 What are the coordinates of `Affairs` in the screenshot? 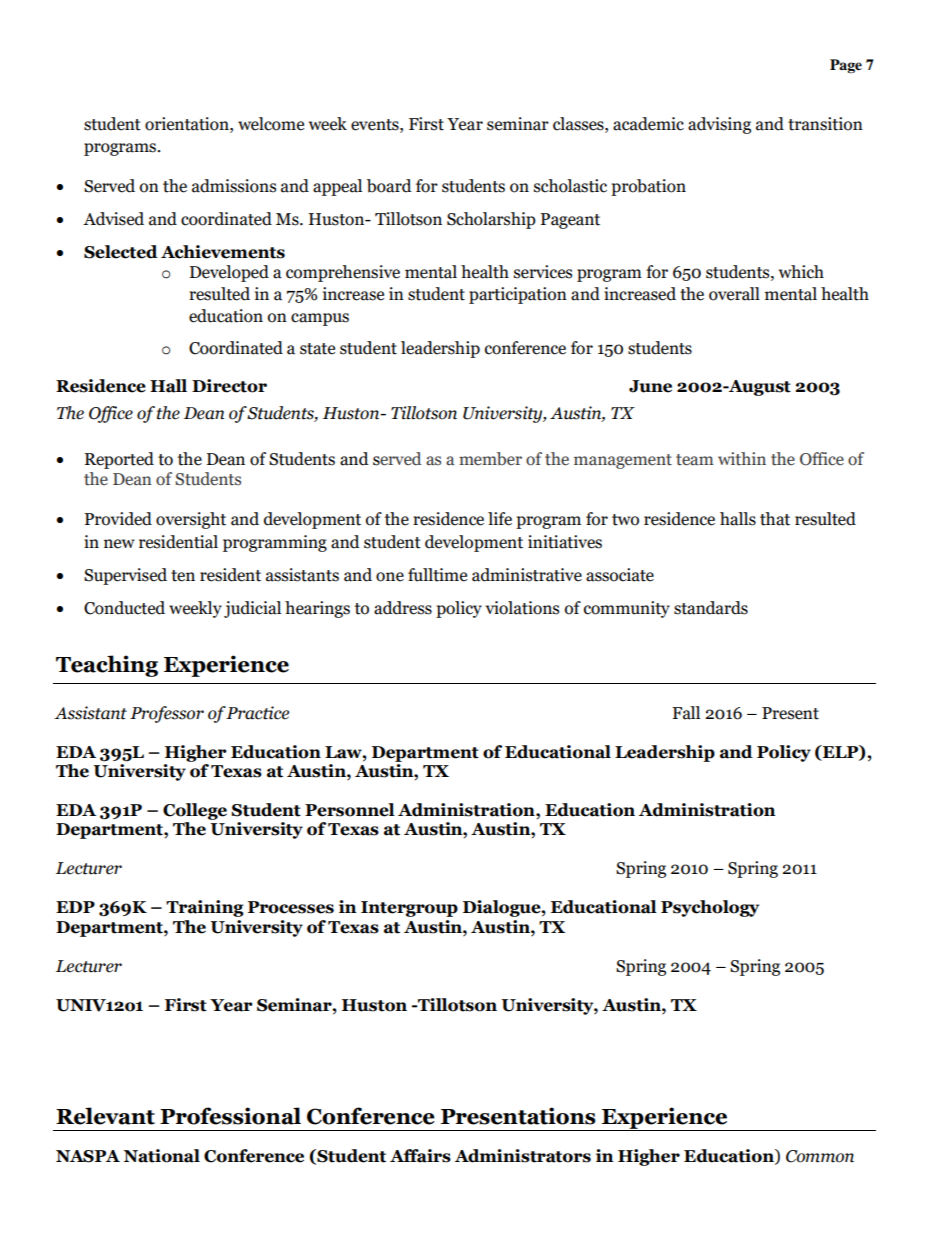 It's located at (420, 1156).
